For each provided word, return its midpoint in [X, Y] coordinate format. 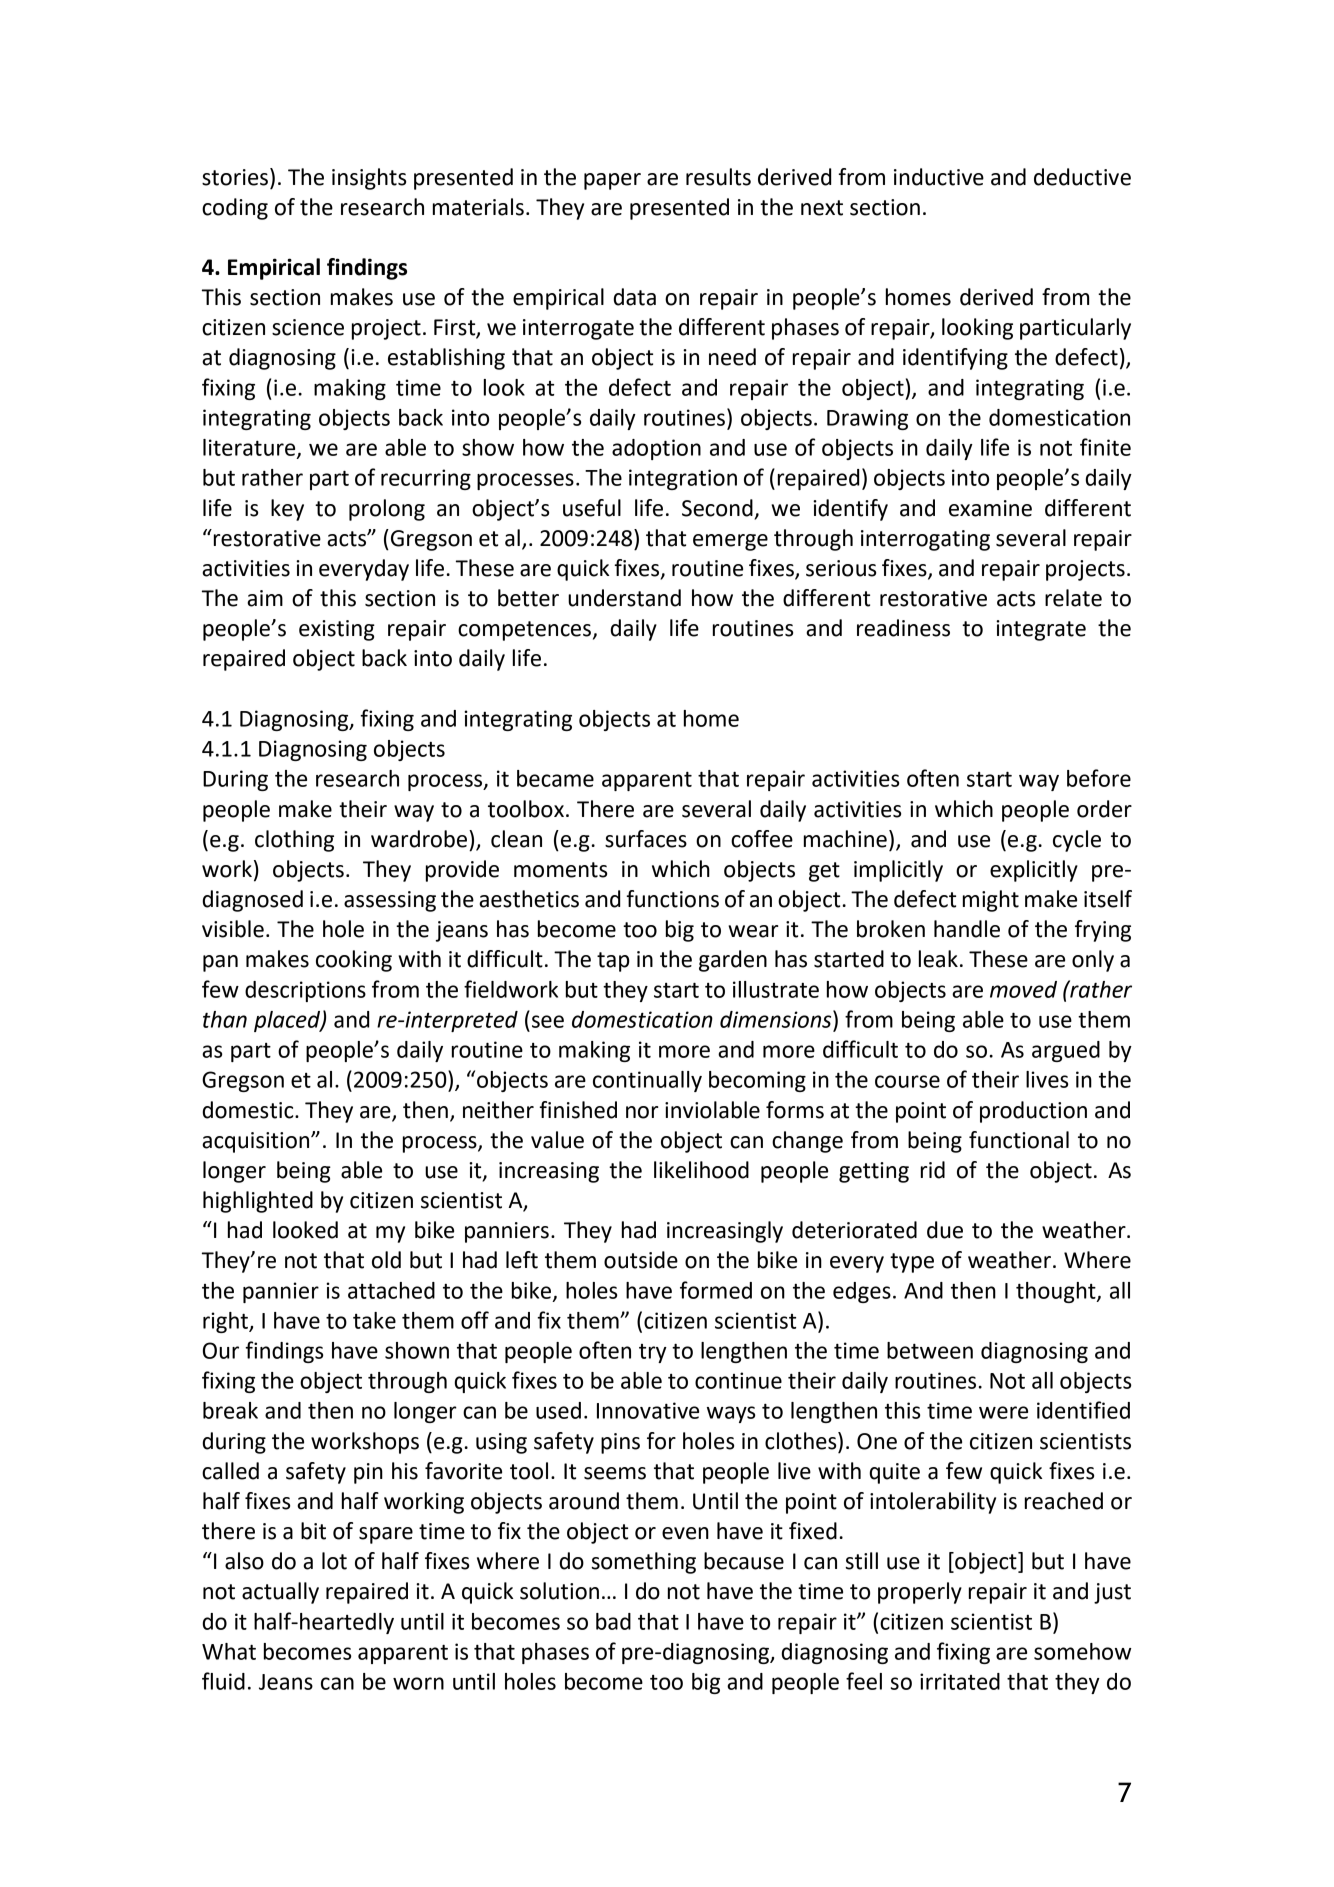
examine [990, 508]
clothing [294, 841]
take [374, 1320]
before [1099, 778]
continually [647, 1081]
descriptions [305, 991]
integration [683, 479]
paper [612, 181]
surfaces [646, 839]
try [653, 1353]
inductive [939, 177]
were [1003, 1412]
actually [280, 1593]
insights [369, 179]
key [287, 510]
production [1033, 1112]
